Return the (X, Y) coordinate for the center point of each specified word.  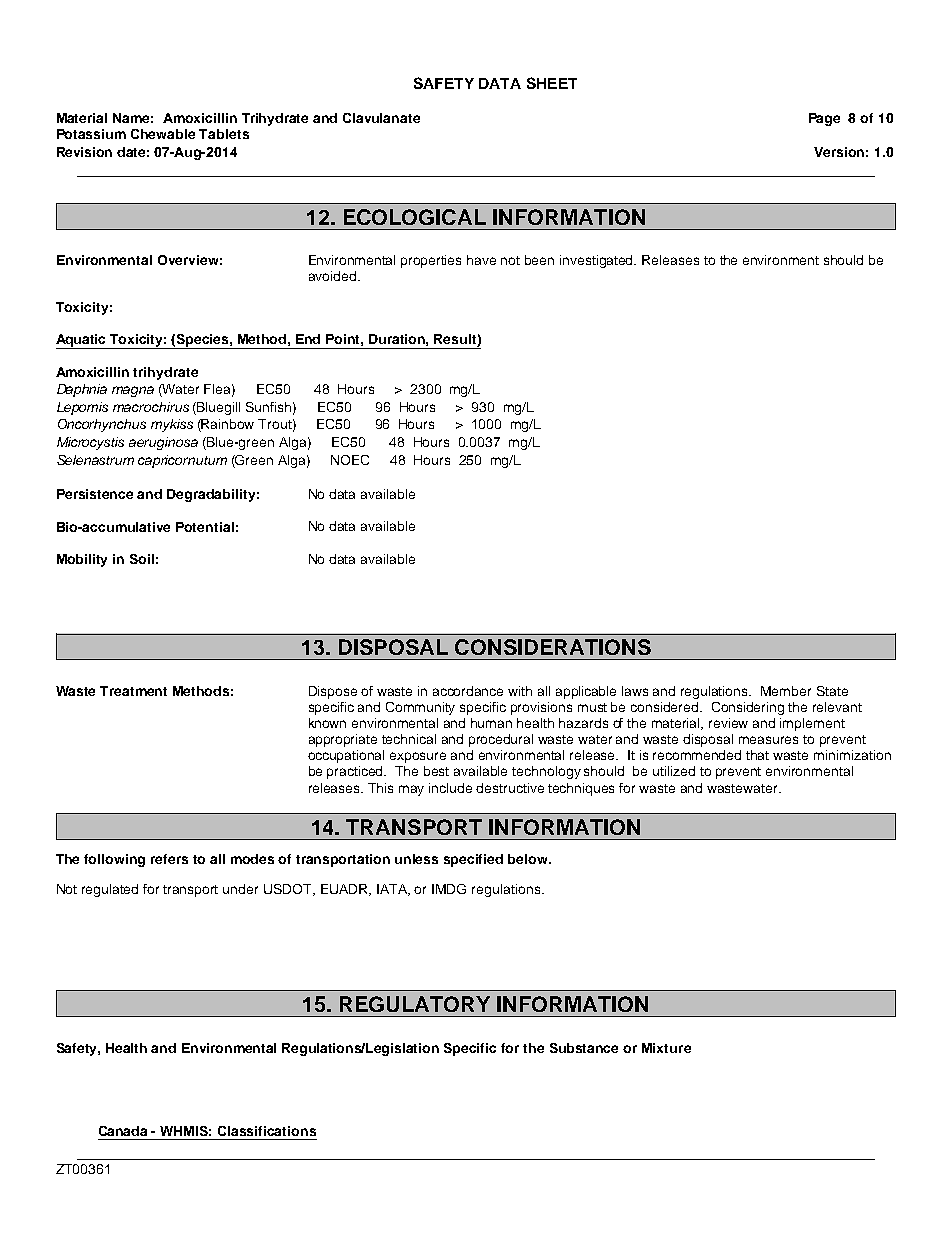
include (450, 788)
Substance (584, 1048)
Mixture (666, 1048)
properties (431, 261)
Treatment (133, 691)
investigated (598, 261)
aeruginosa (163, 443)
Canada (123, 1131)
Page (824, 119)
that (757, 755)
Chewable (163, 134)
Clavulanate (381, 118)
